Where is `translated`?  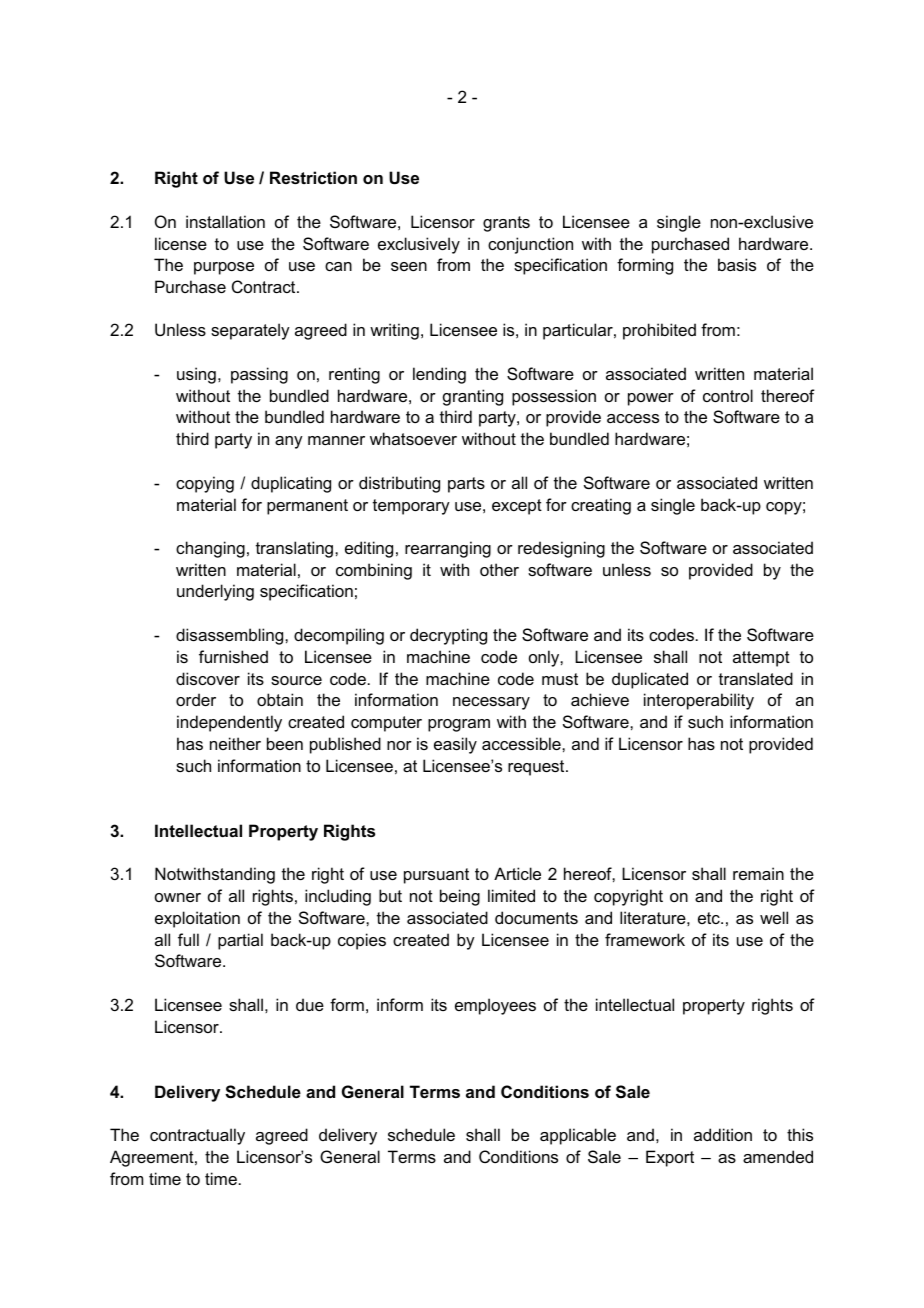
translated is located at coordinates (756, 678).
